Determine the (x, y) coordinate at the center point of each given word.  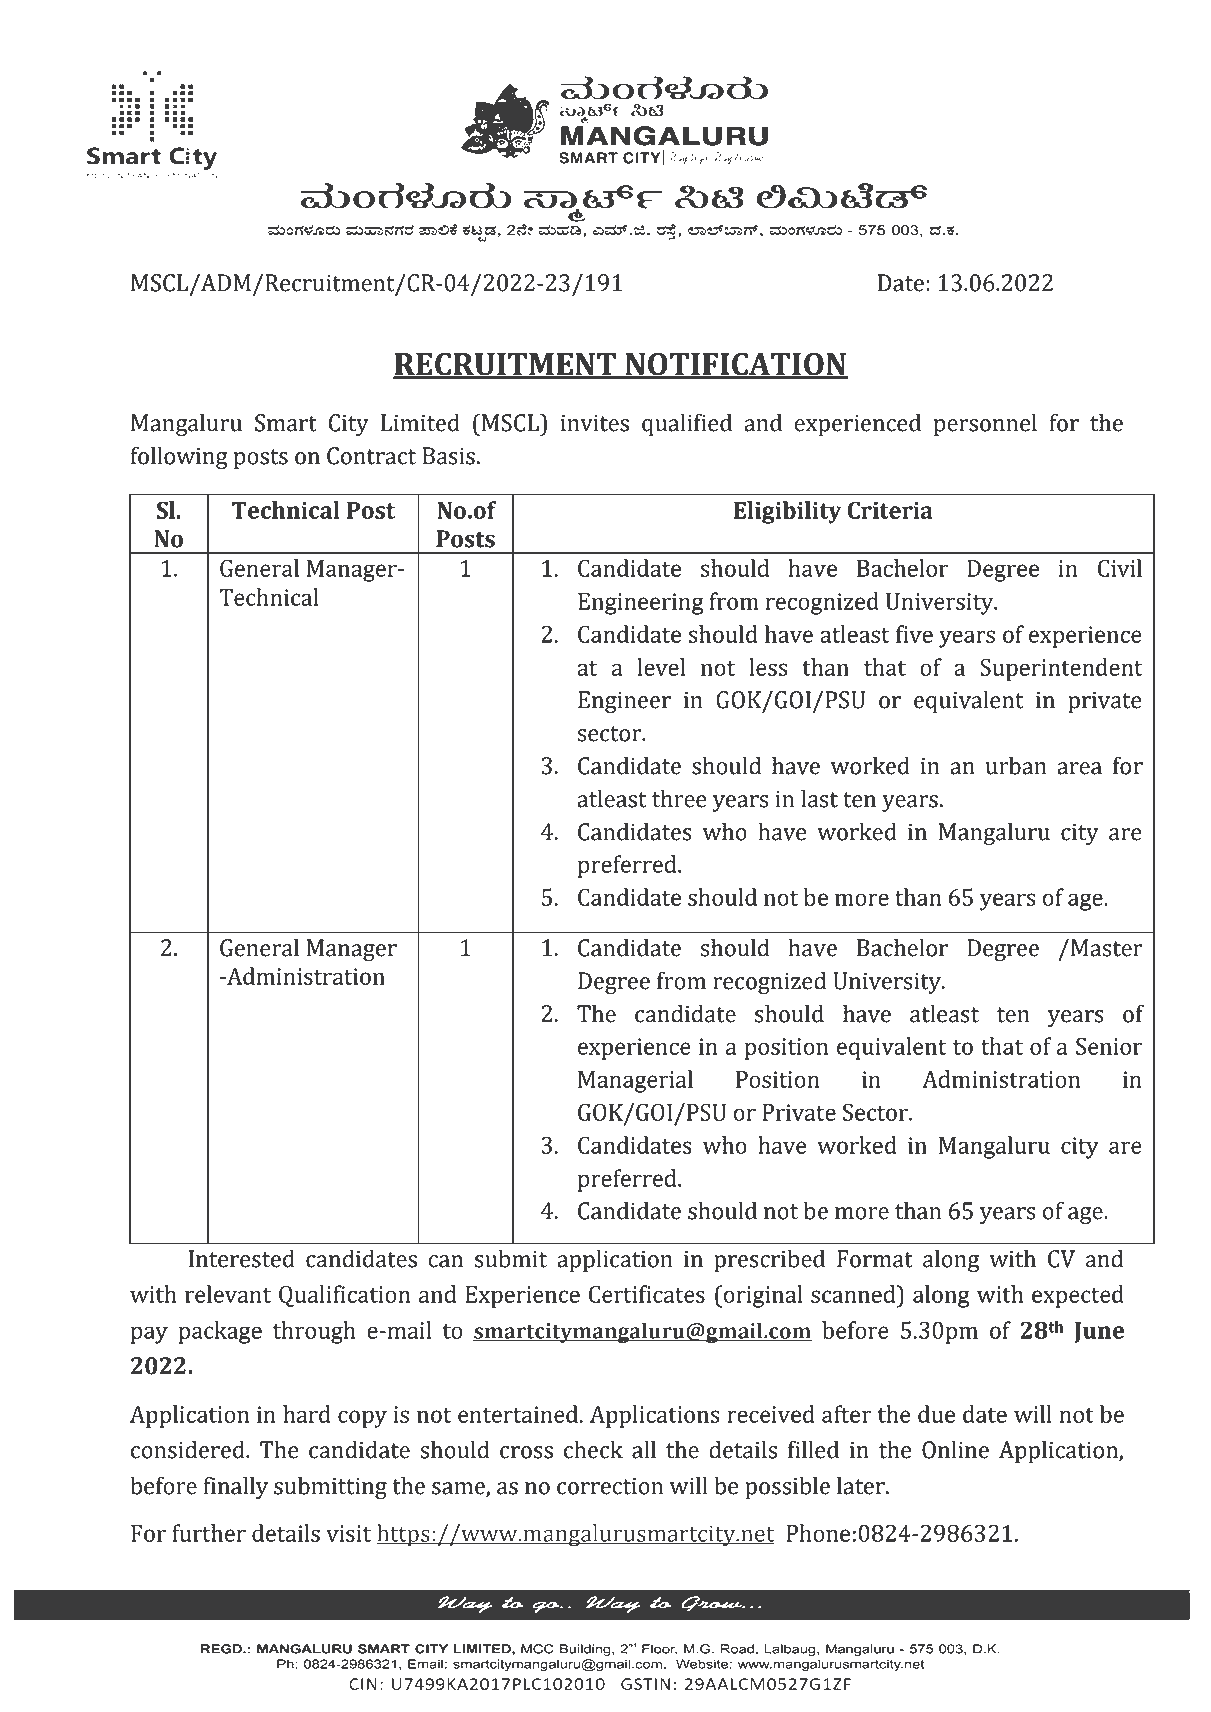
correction (610, 1486)
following (179, 457)
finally (235, 1487)
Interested (242, 1258)
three (679, 798)
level (661, 667)
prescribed (769, 1260)
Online (955, 1449)
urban (1016, 765)
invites (595, 423)
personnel (985, 424)
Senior (1109, 1046)
